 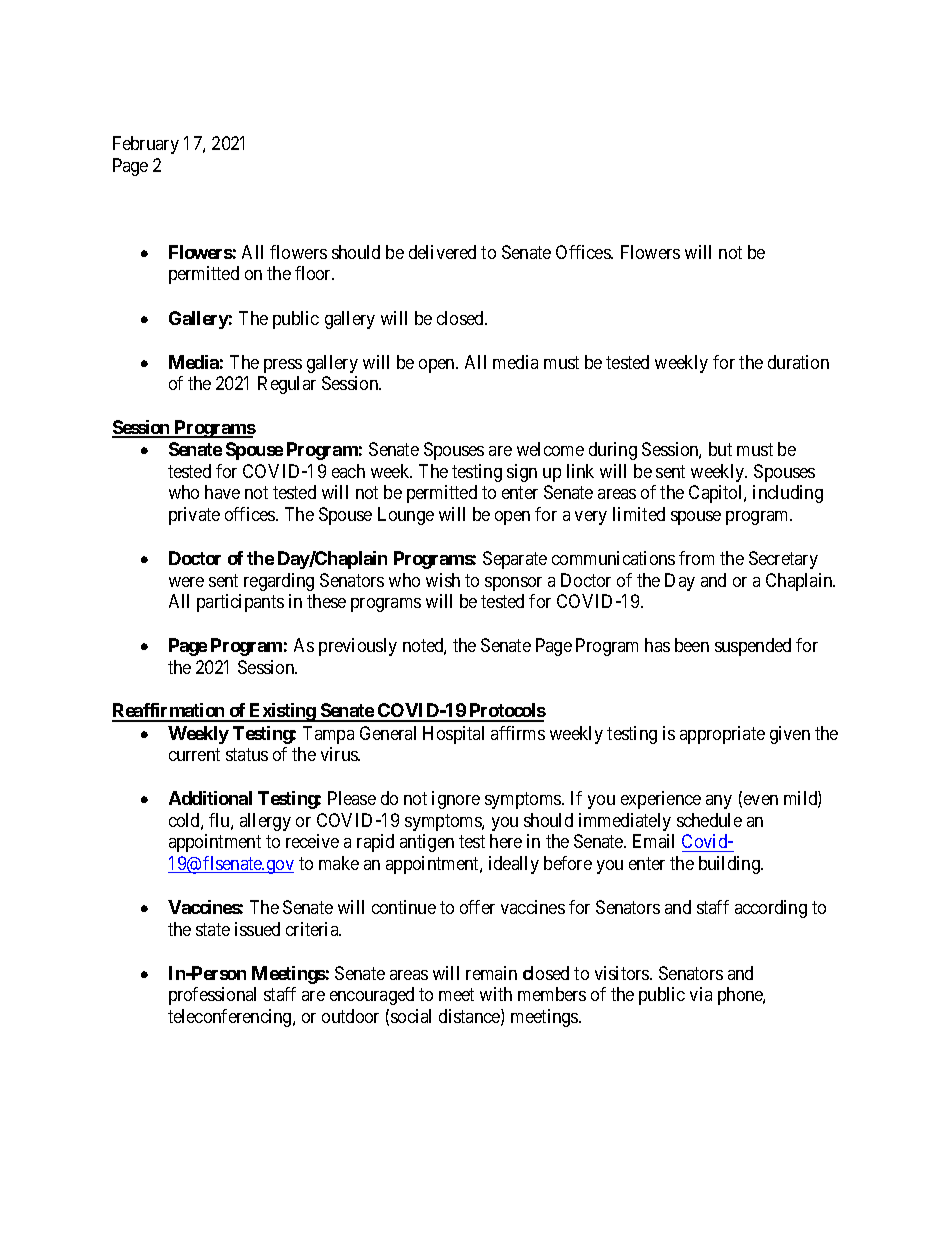 I want to click on professional, so click(x=212, y=996).
